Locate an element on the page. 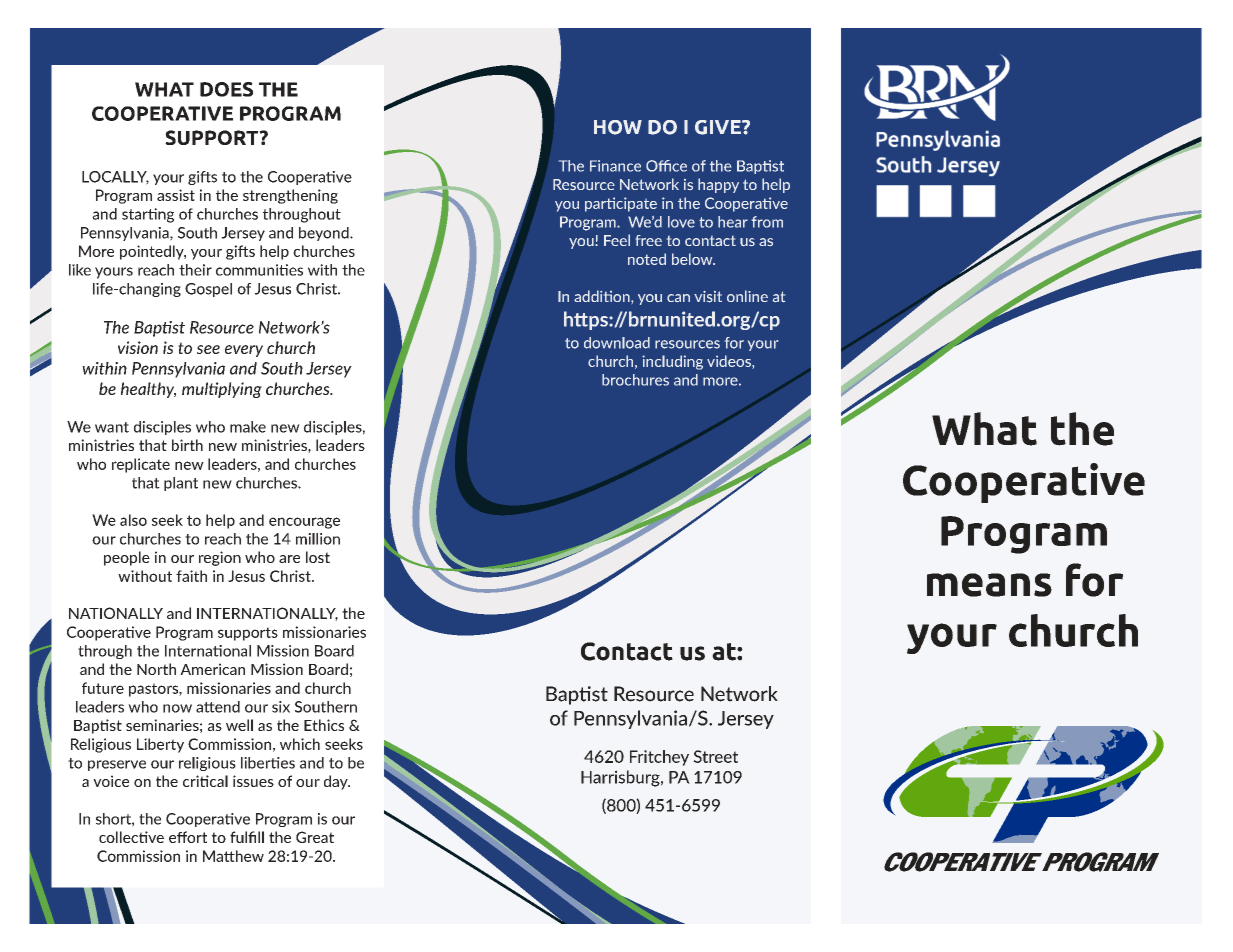 The width and height of the page is (1233, 952). plant is located at coordinates (181, 484).
